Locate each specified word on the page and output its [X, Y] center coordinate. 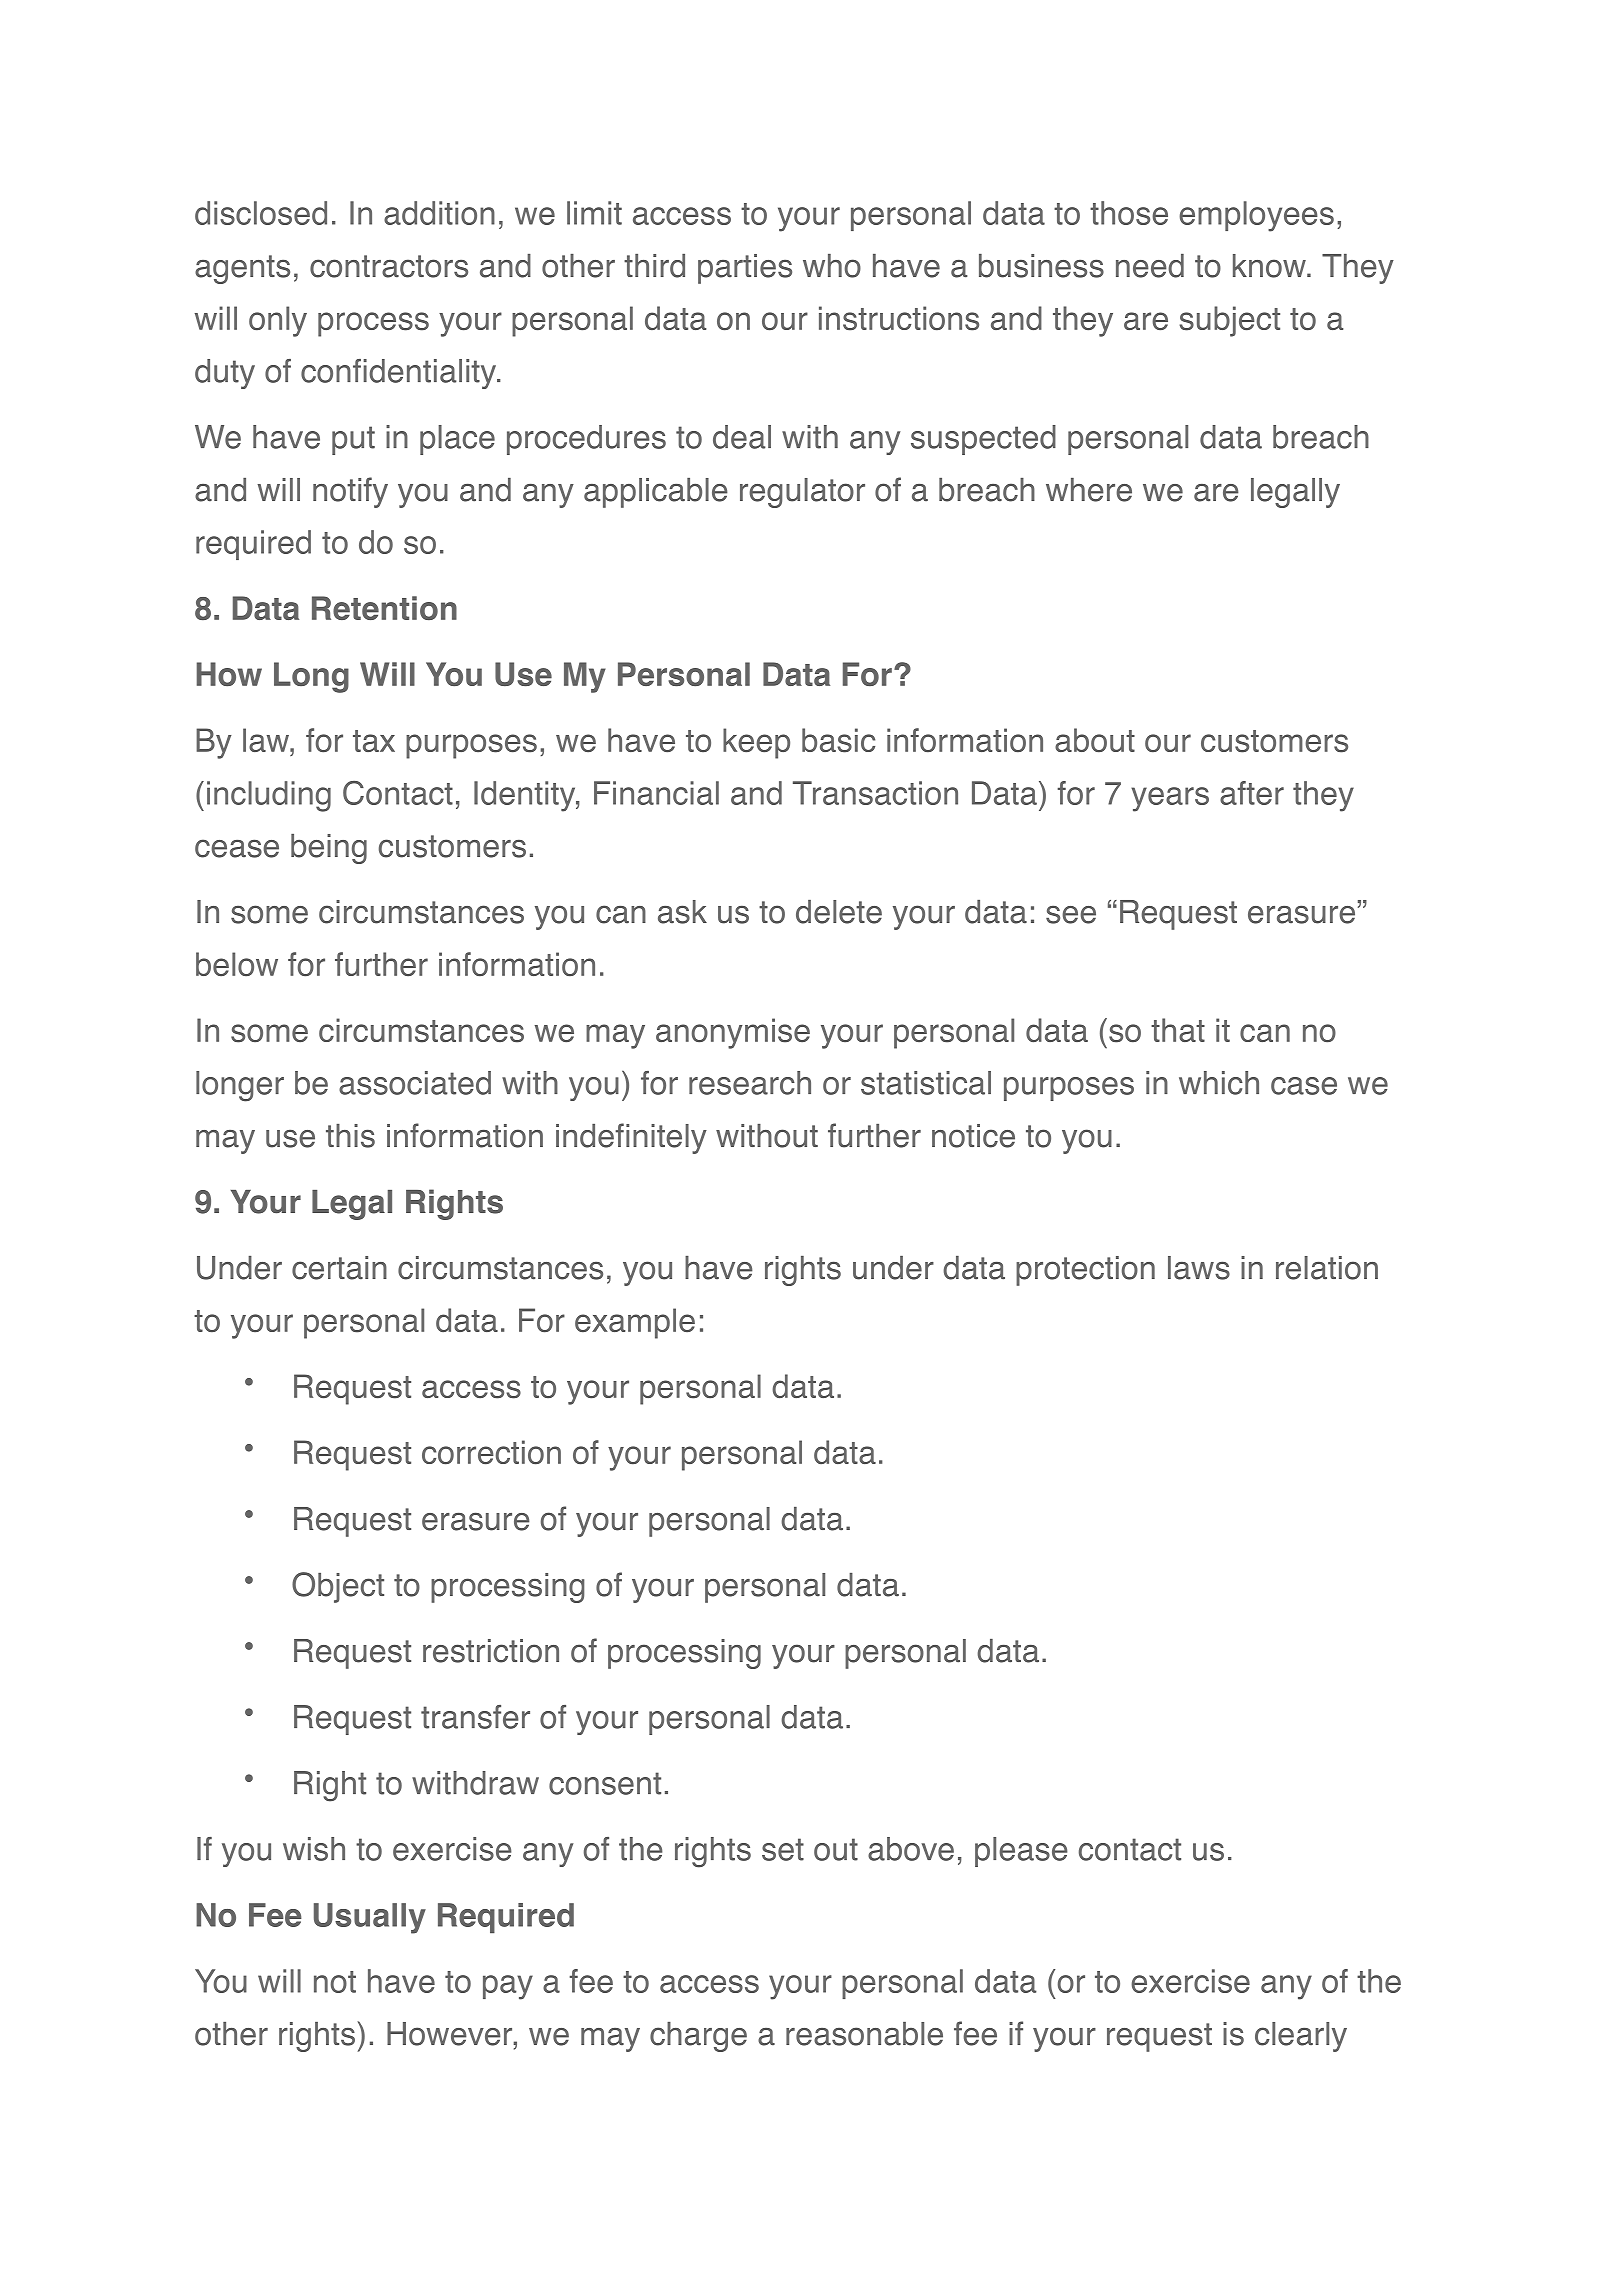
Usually [370, 1918]
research [750, 1083]
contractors [389, 266]
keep [756, 743]
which [1219, 1083]
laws [1199, 1268]
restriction [491, 1651]
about [1095, 740]
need [1150, 266]
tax [374, 741]
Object [338, 1587]
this [350, 1136]
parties [745, 269]
